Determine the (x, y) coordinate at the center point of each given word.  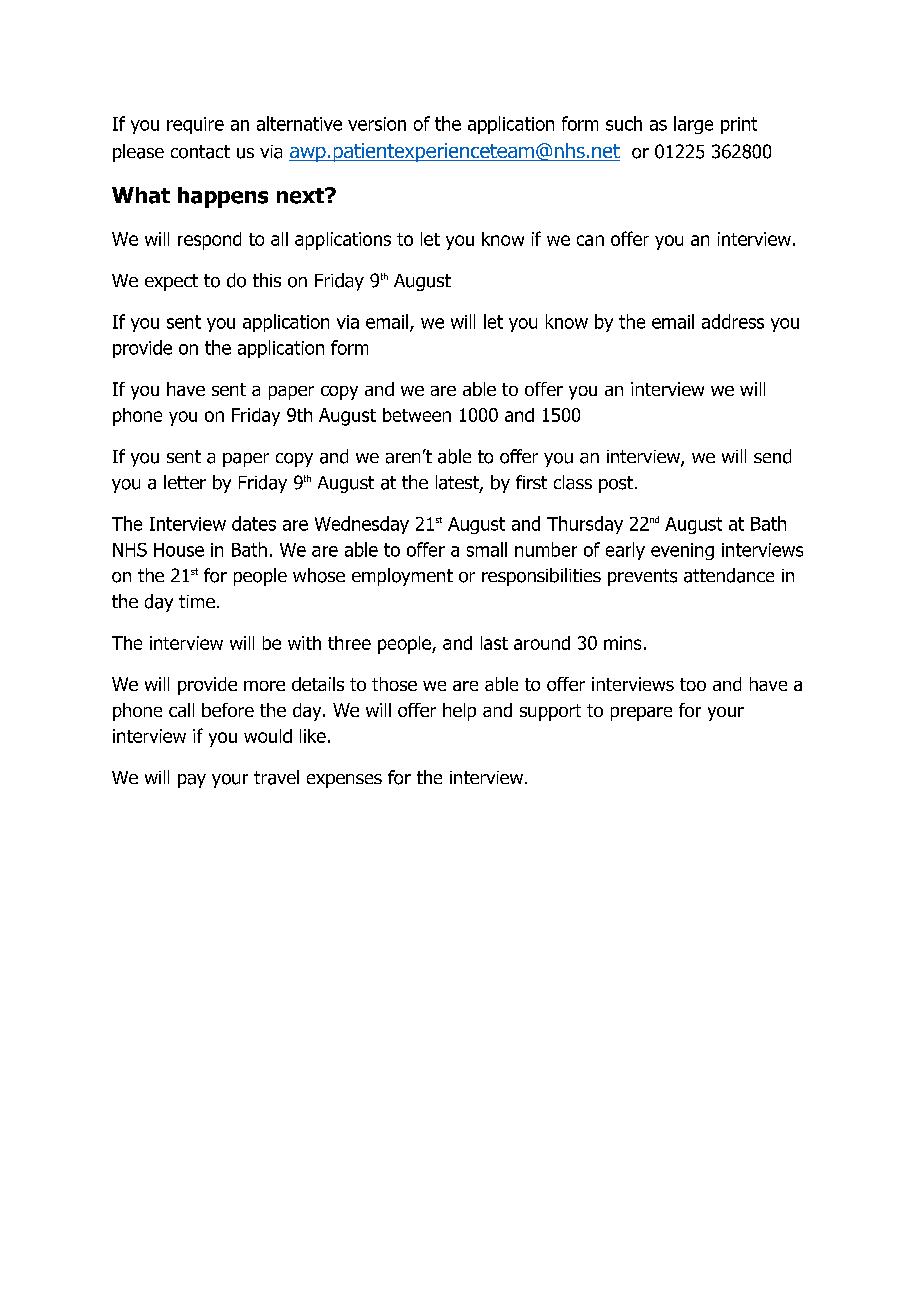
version (377, 124)
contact (200, 152)
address (733, 321)
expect (171, 282)
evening (682, 551)
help (459, 712)
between (417, 415)
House (179, 550)
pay (192, 781)
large (693, 125)
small (487, 549)
